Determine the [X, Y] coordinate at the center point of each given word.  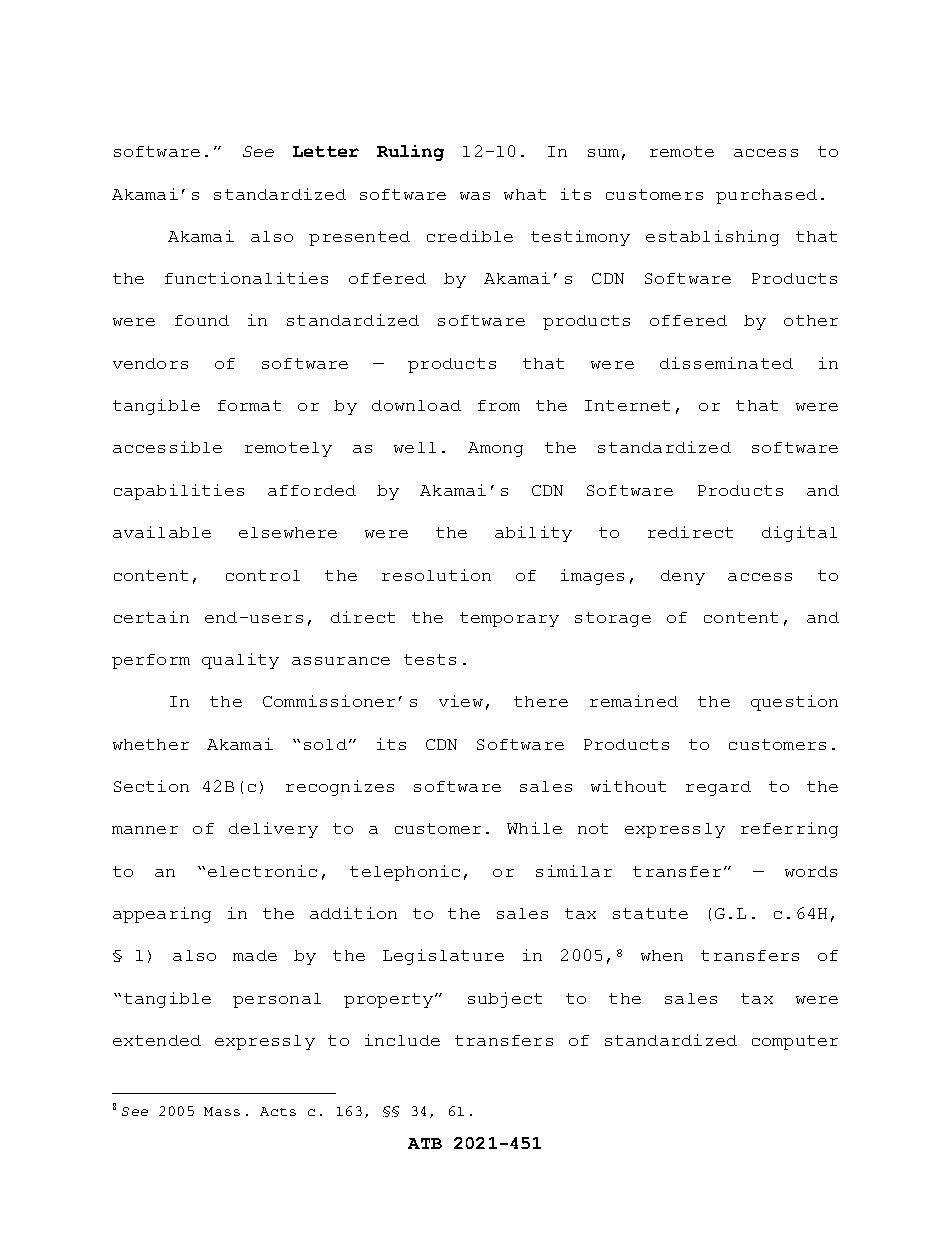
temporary [509, 619]
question [794, 703]
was [475, 196]
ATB [425, 1143]
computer [795, 1042]
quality [240, 661]
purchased [766, 196]
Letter [326, 151]
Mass [222, 1111]
